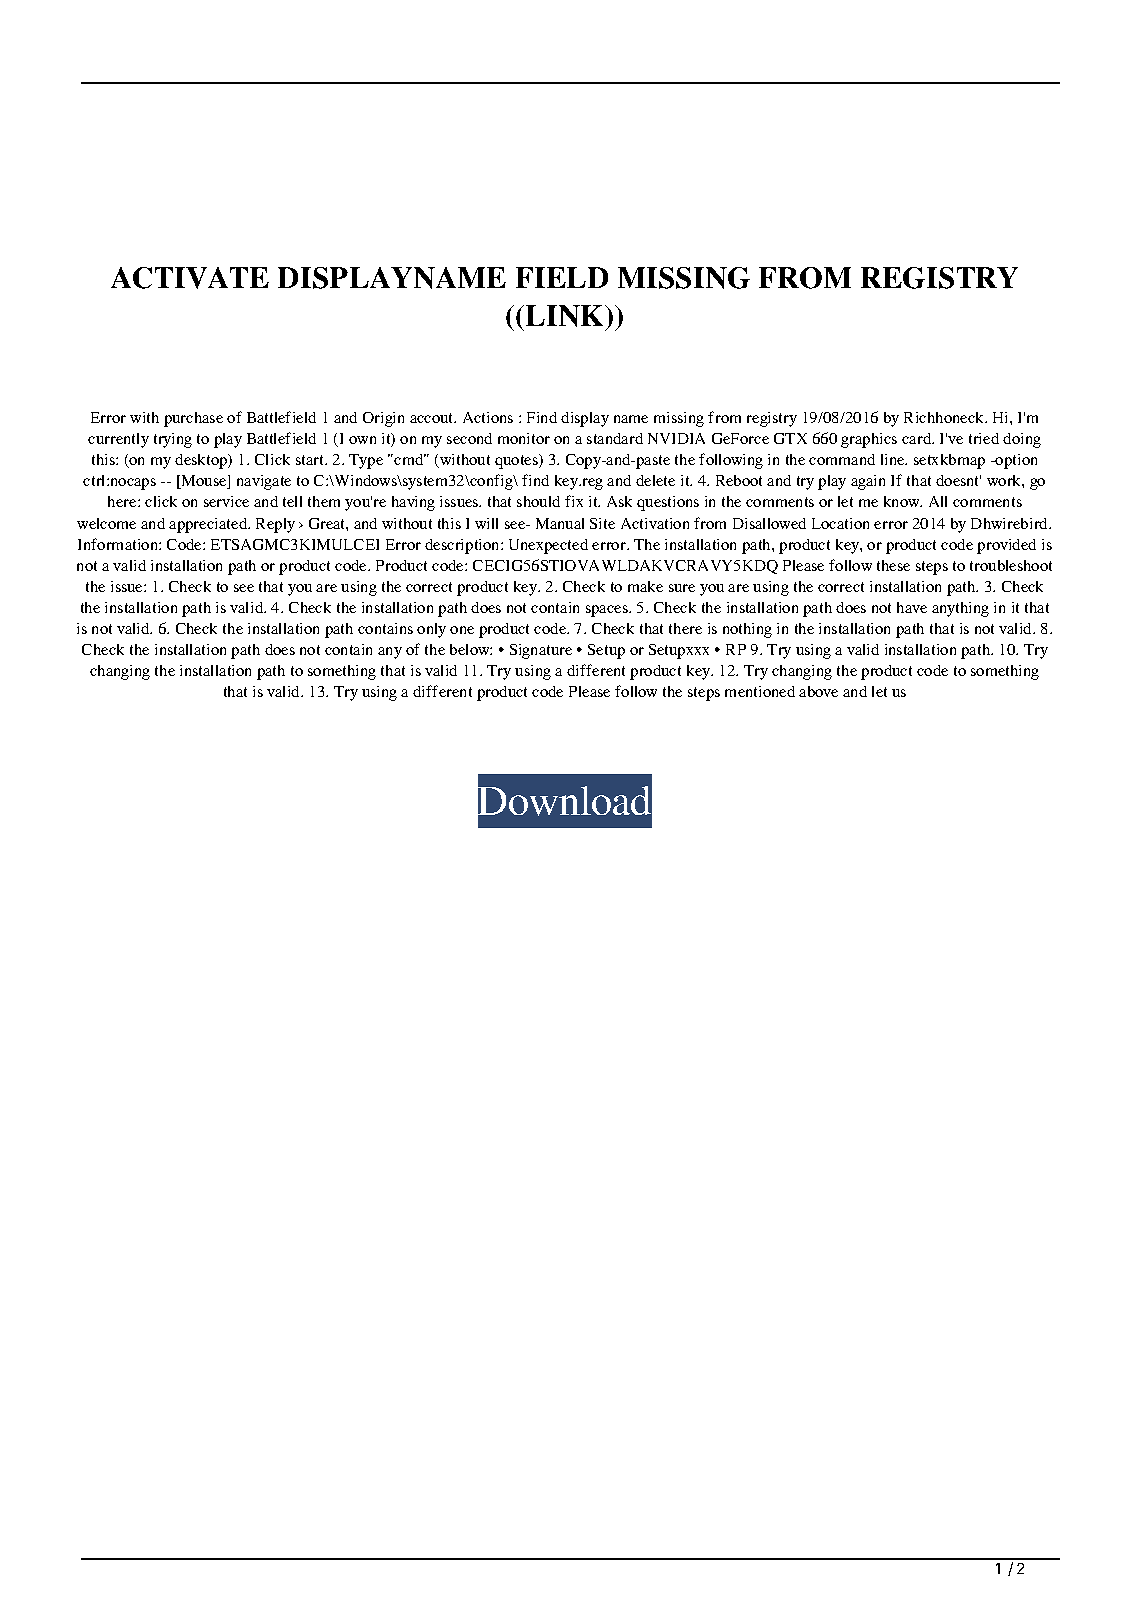 The image size is (1141, 1613). What do you see at coordinates (488, 417) in the screenshot?
I see `Actions` at bounding box center [488, 417].
